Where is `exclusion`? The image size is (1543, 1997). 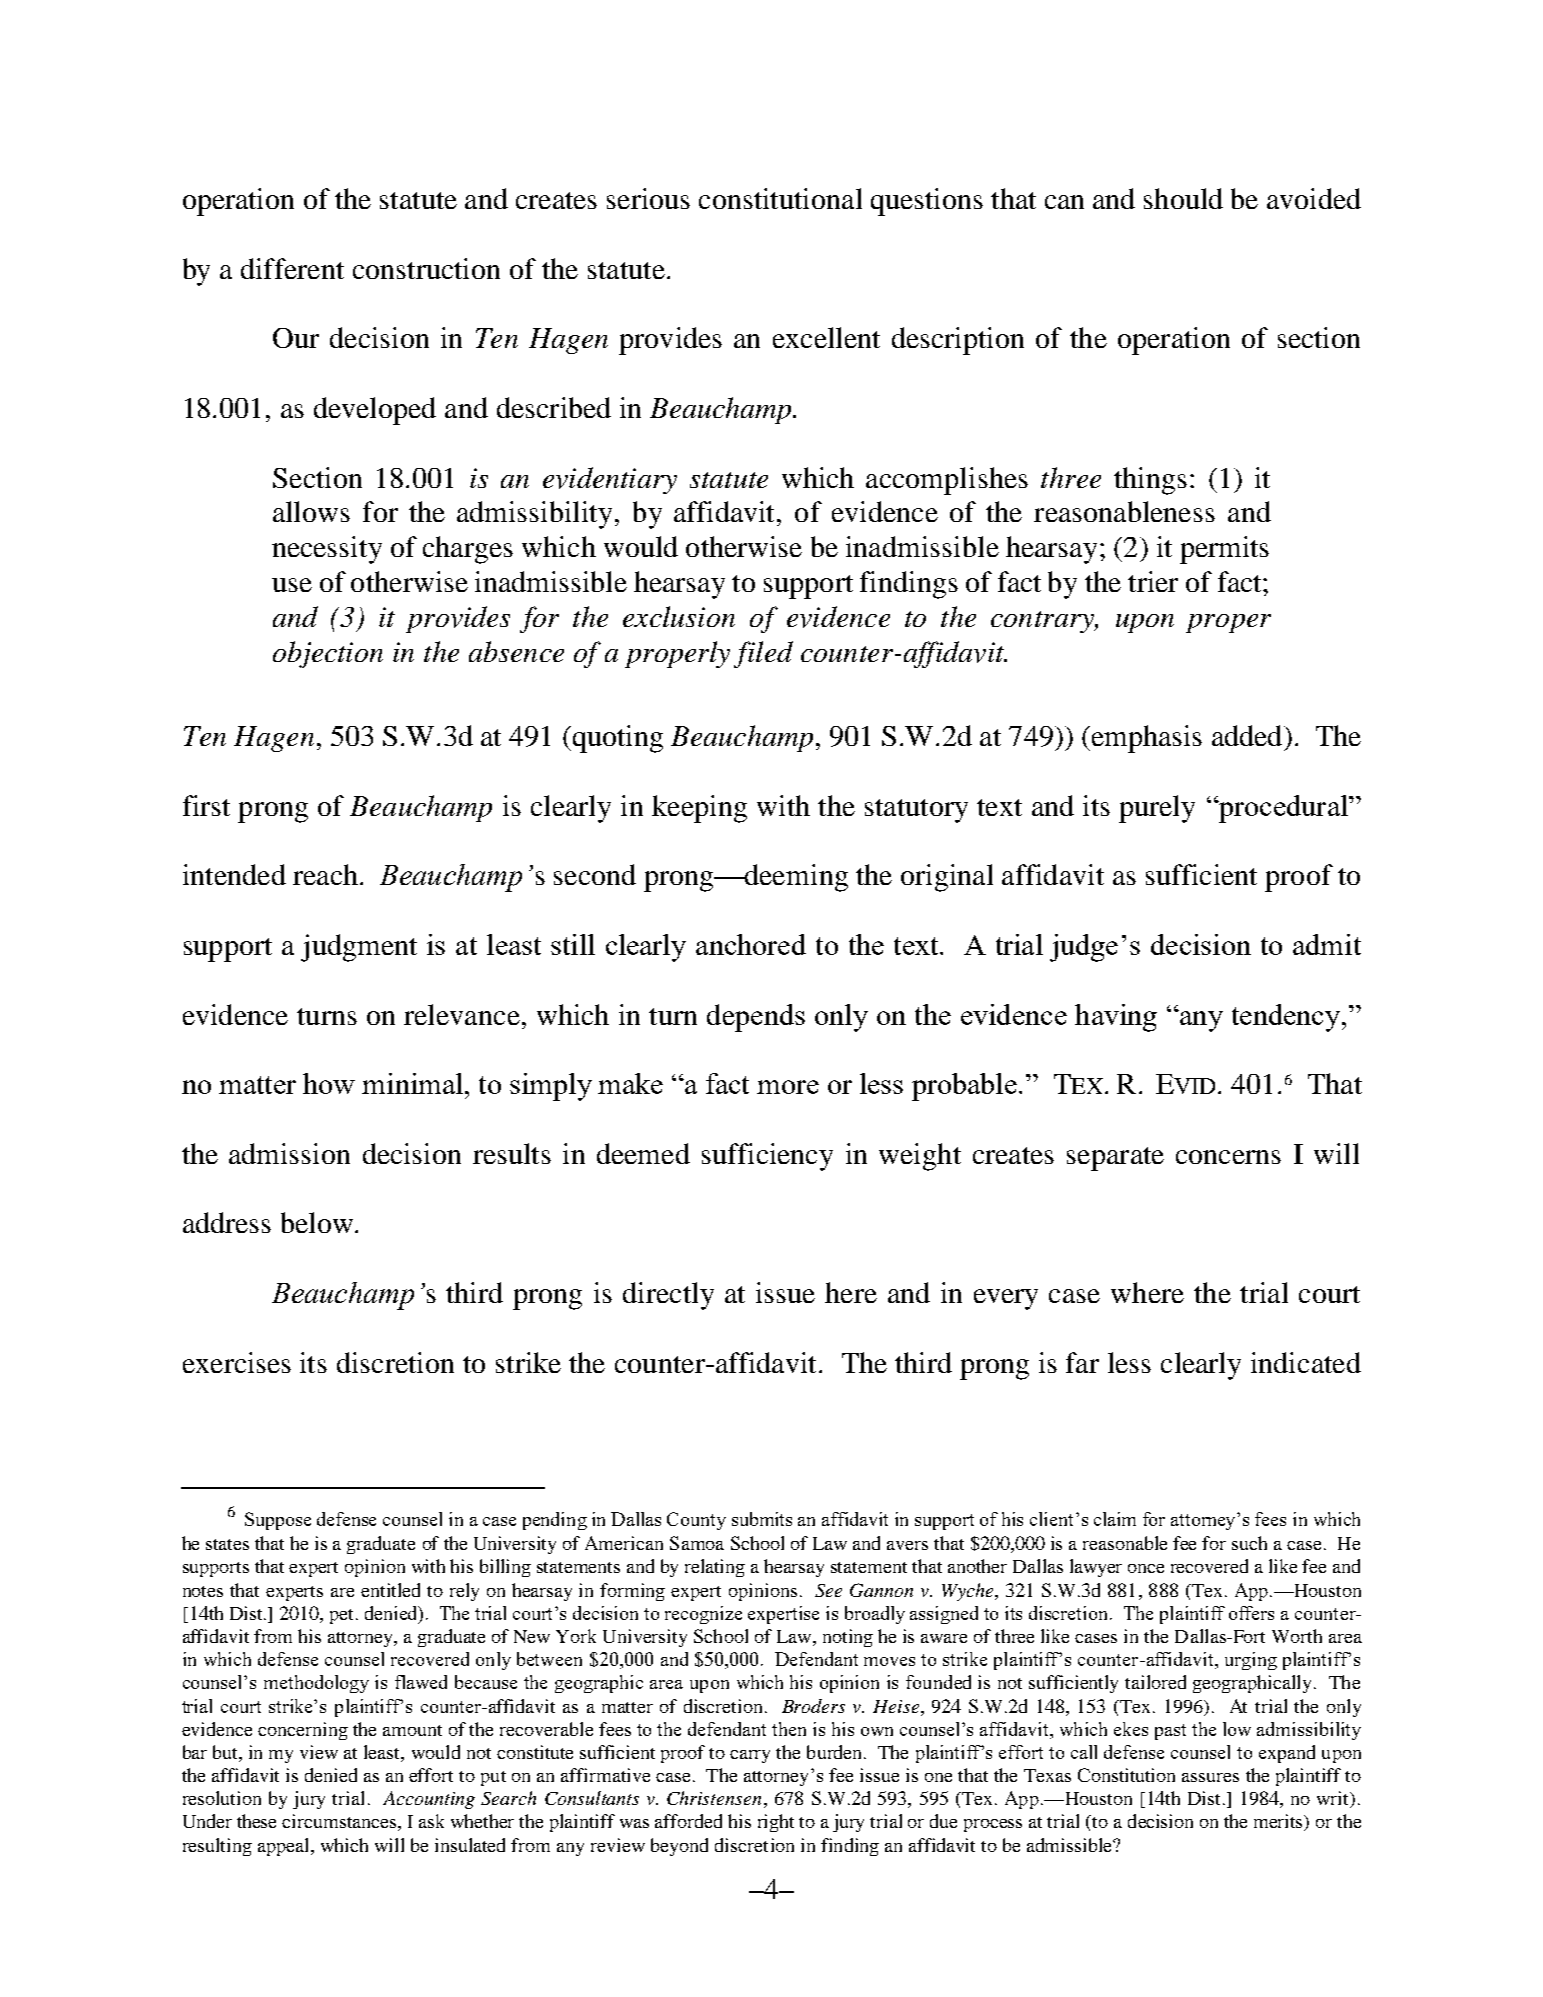 exclusion is located at coordinates (679, 616).
